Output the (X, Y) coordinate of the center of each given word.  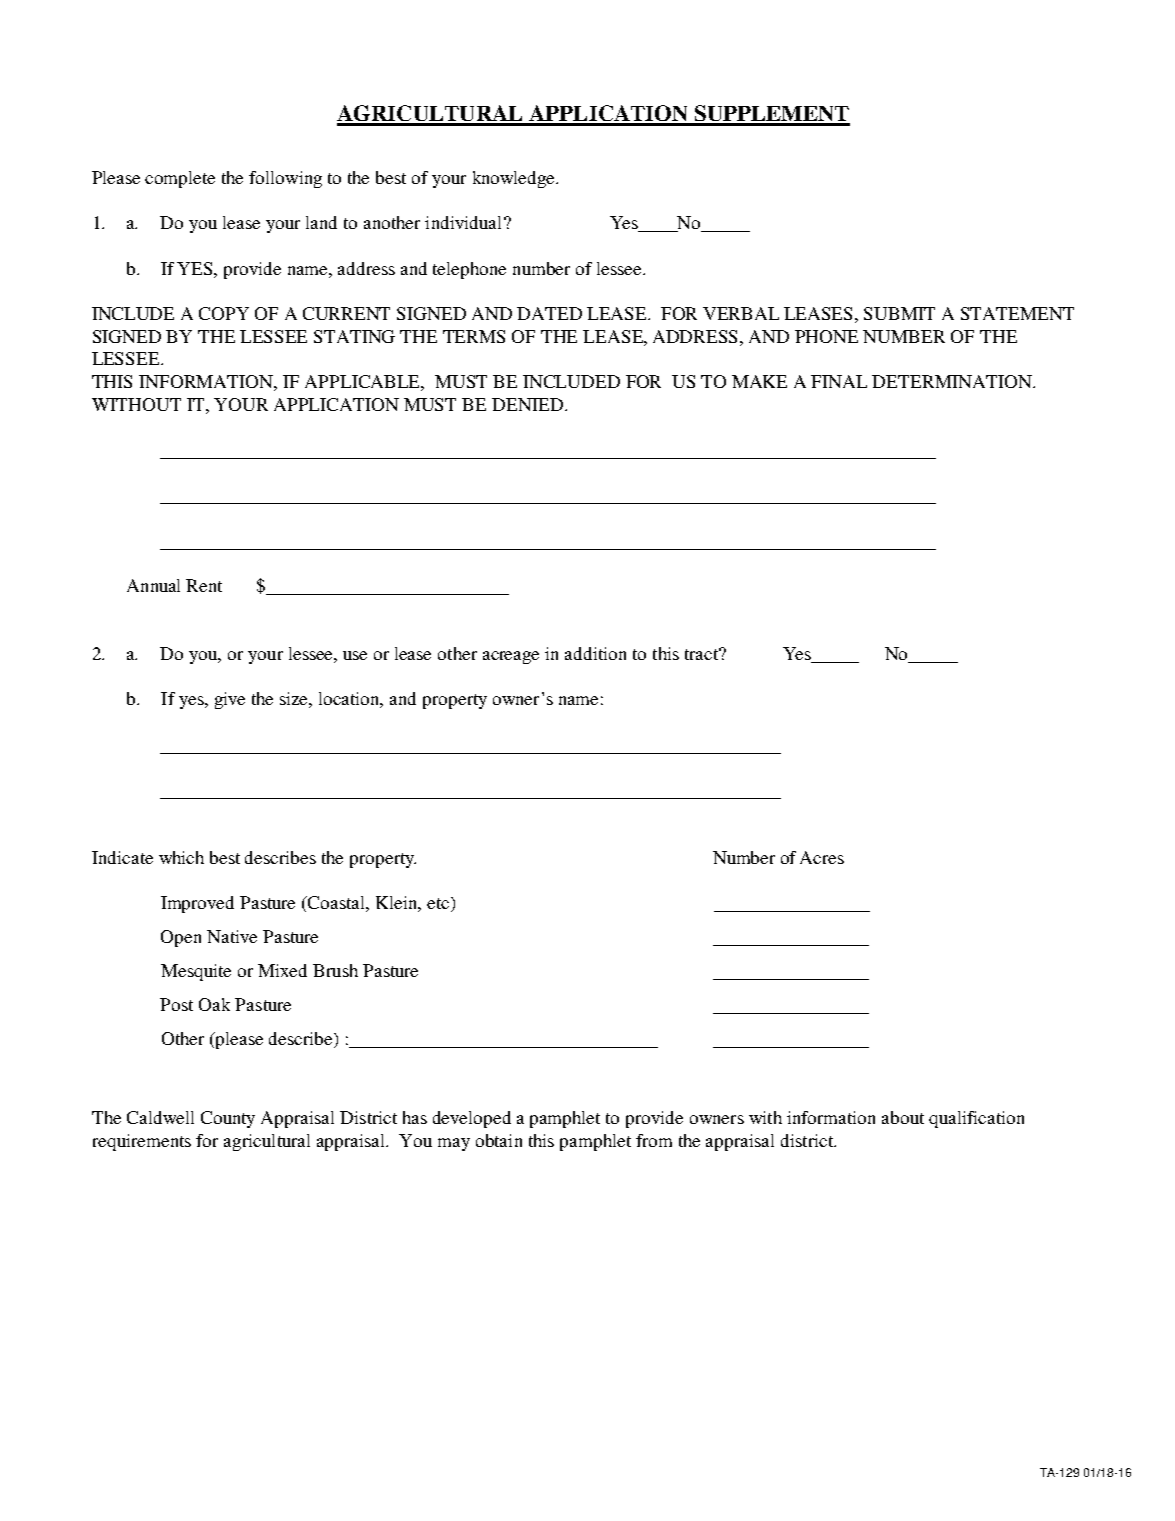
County (228, 1119)
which (181, 857)
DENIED (529, 404)
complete (180, 179)
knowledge (515, 179)
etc (439, 904)
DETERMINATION (953, 381)
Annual (153, 585)
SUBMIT (899, 313)
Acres (822, 857)
